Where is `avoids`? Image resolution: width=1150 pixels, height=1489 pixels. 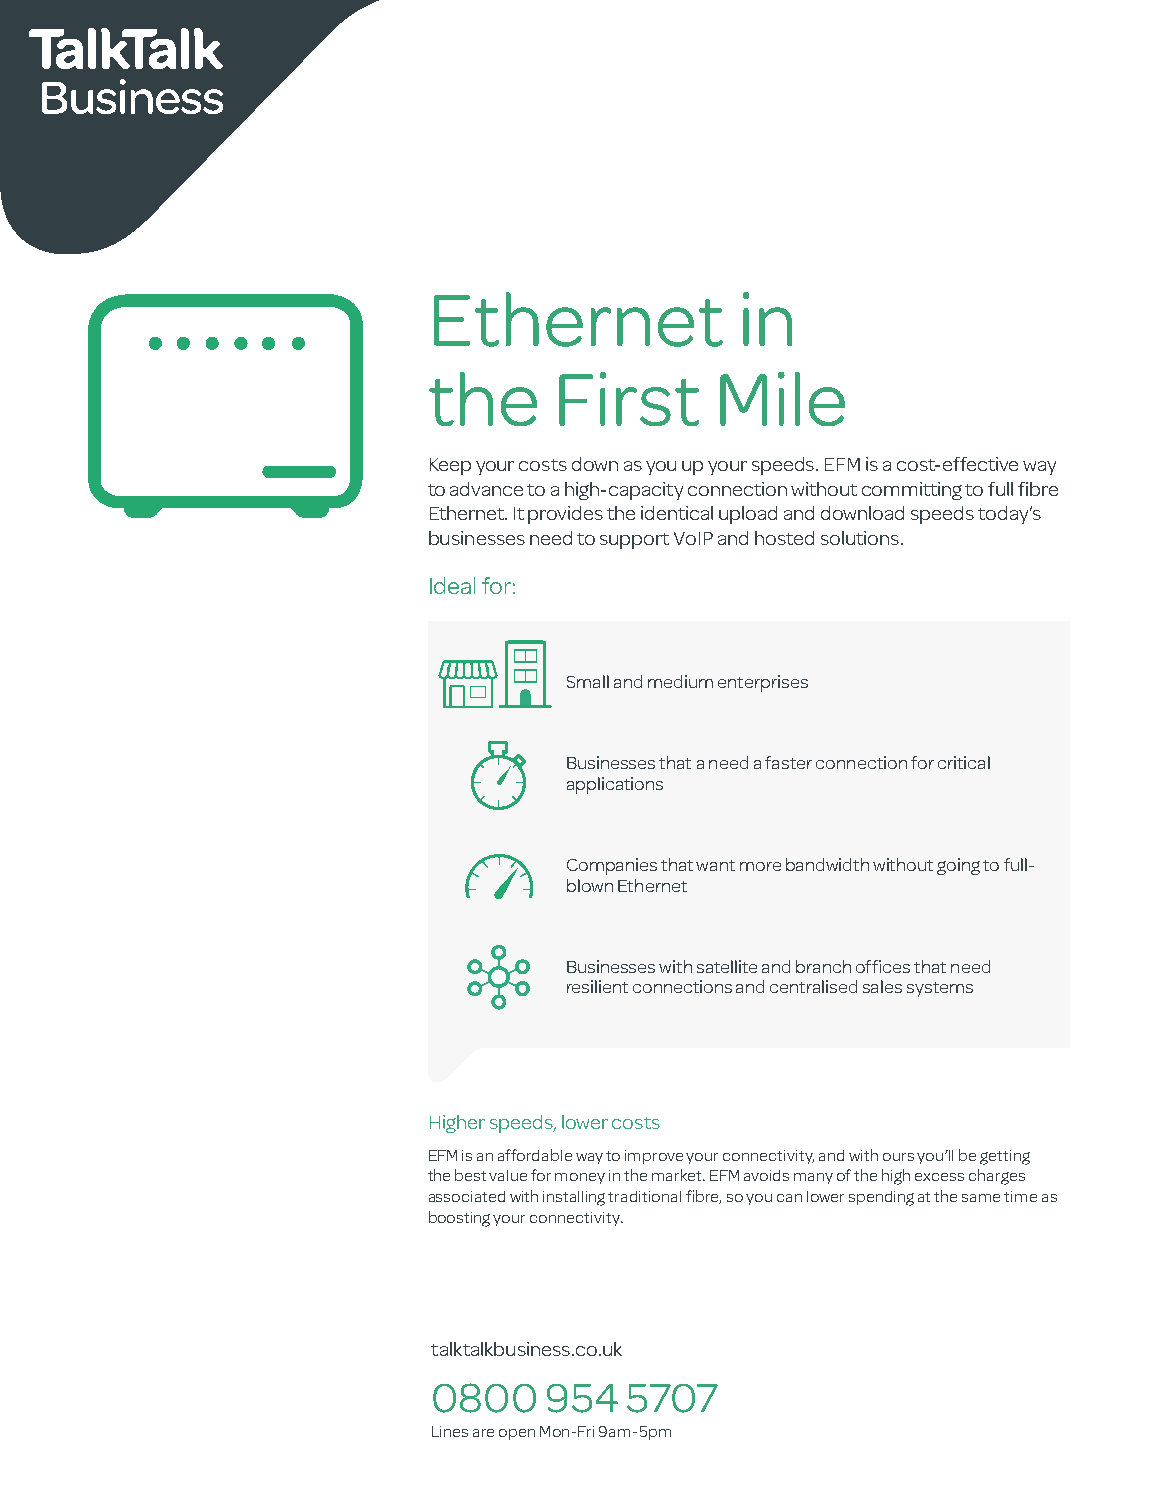 avoids is located at coordinates (766, 1175).
